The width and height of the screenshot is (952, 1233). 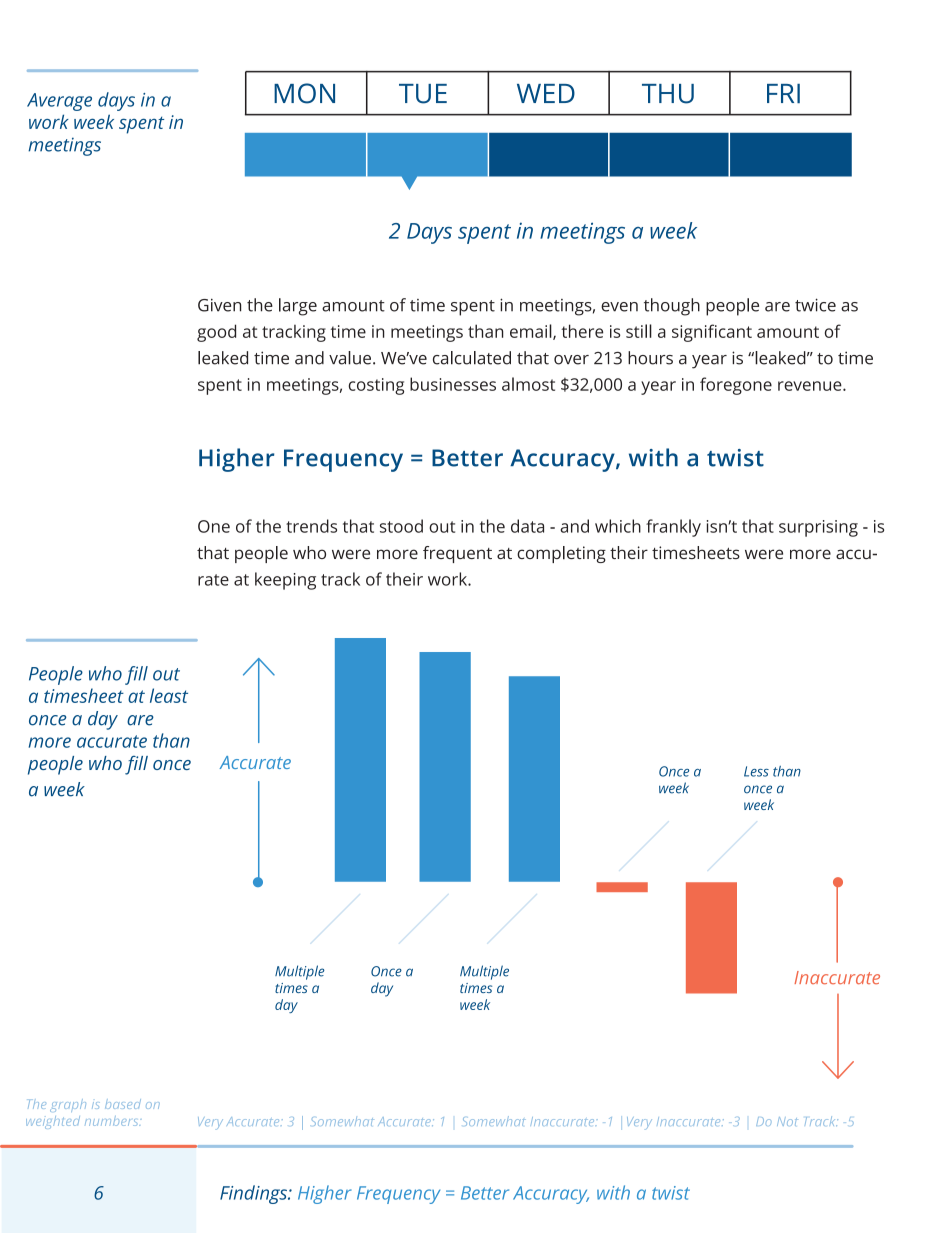 What do you see at coordinates (169, 695) in the screenshot?
I see `least` at bounding box center [169, 695].
